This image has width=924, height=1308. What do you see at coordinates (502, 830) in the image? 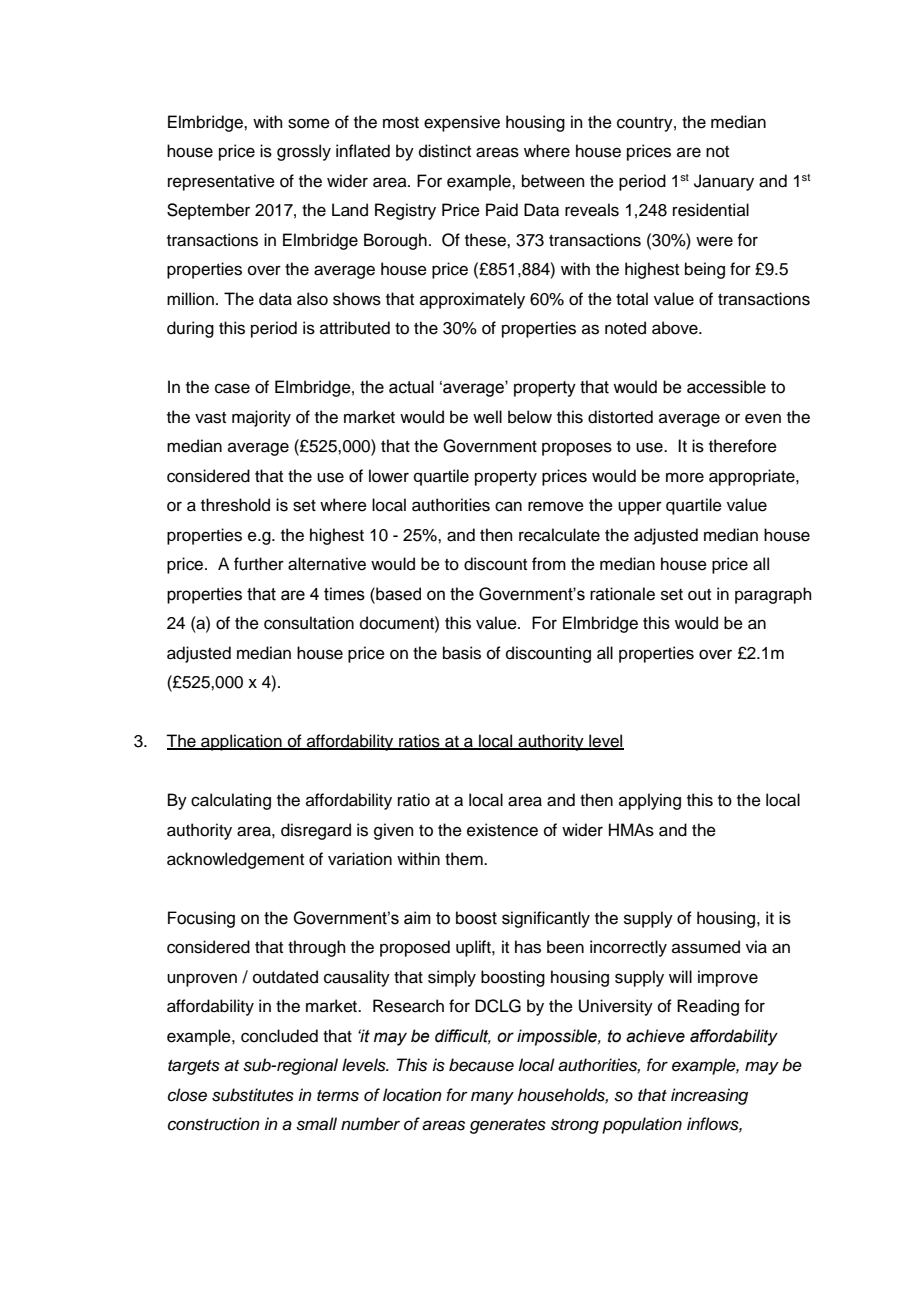
I see `existence` at bounding box center [502, 830].
